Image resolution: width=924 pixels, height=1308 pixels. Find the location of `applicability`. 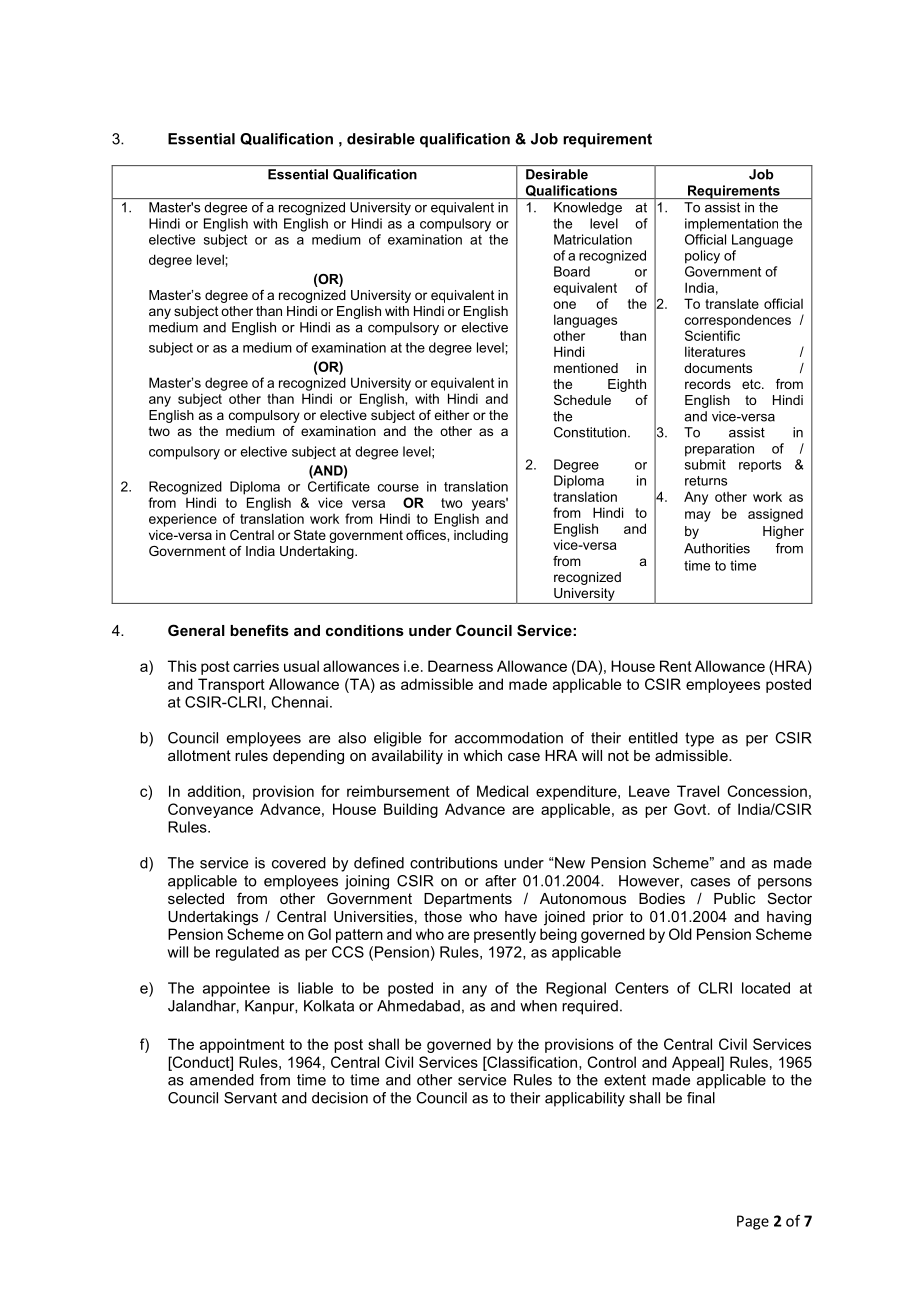

applicability is located at coordinates (585, 1099).
